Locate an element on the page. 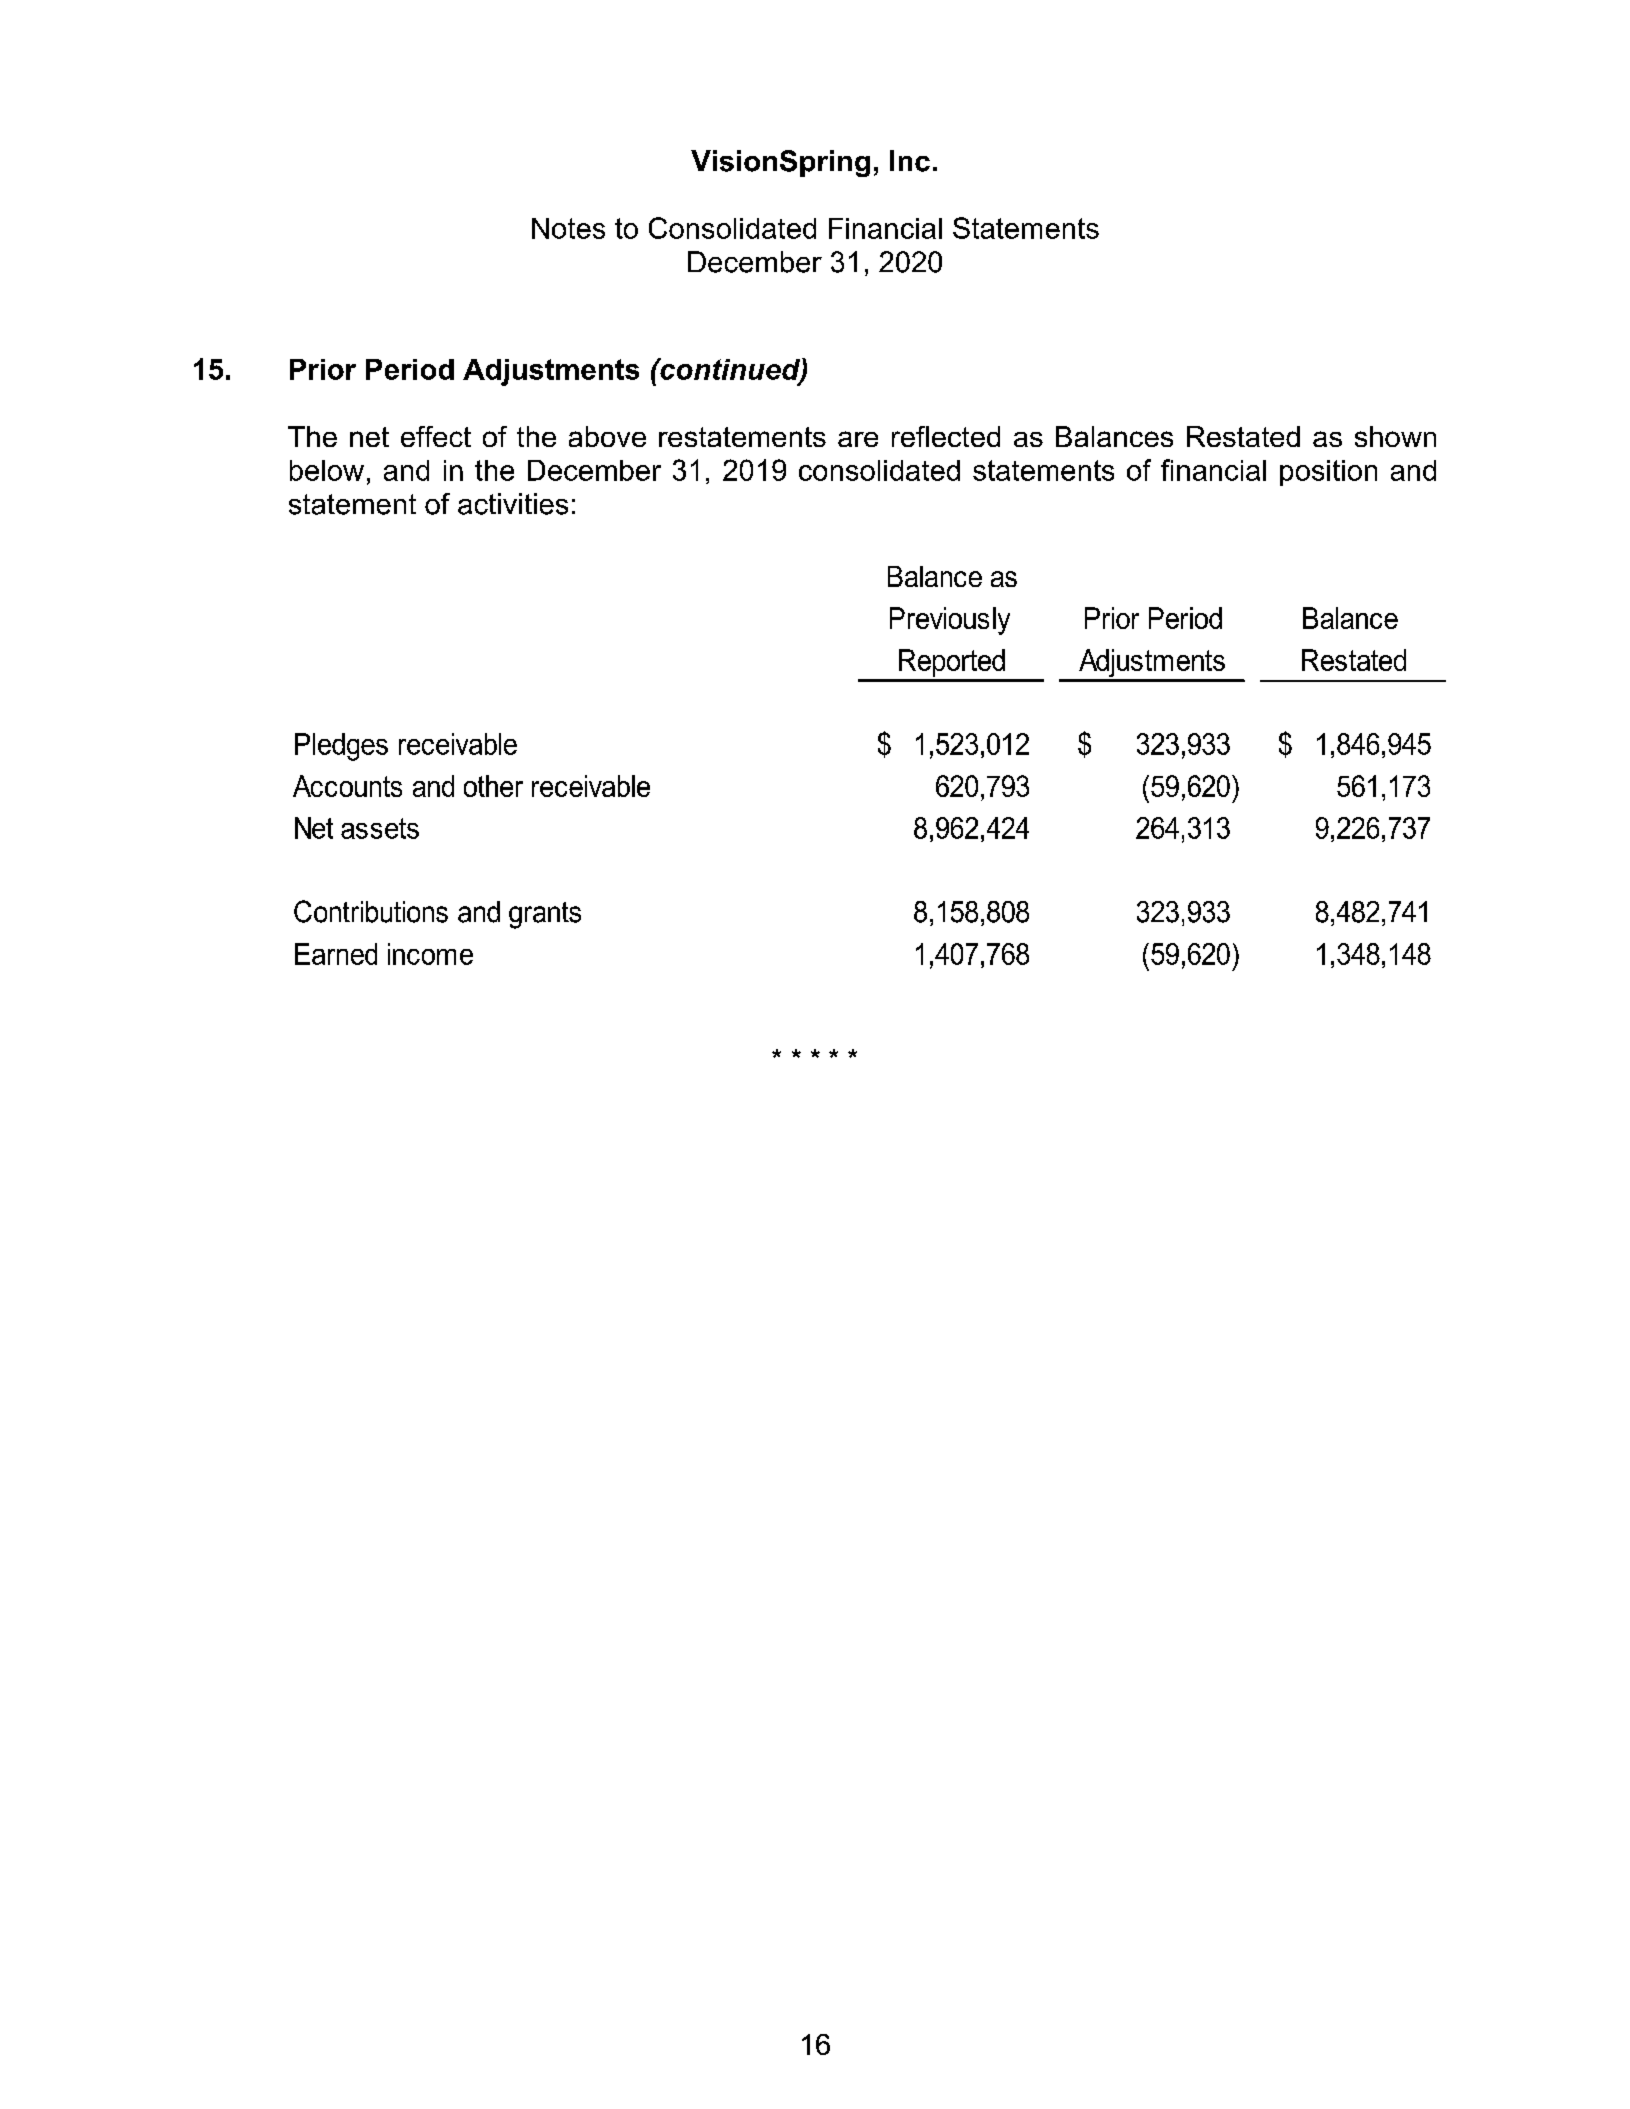 This page has width=1630, height=2109. grants is located at coordinates (545, 915).
